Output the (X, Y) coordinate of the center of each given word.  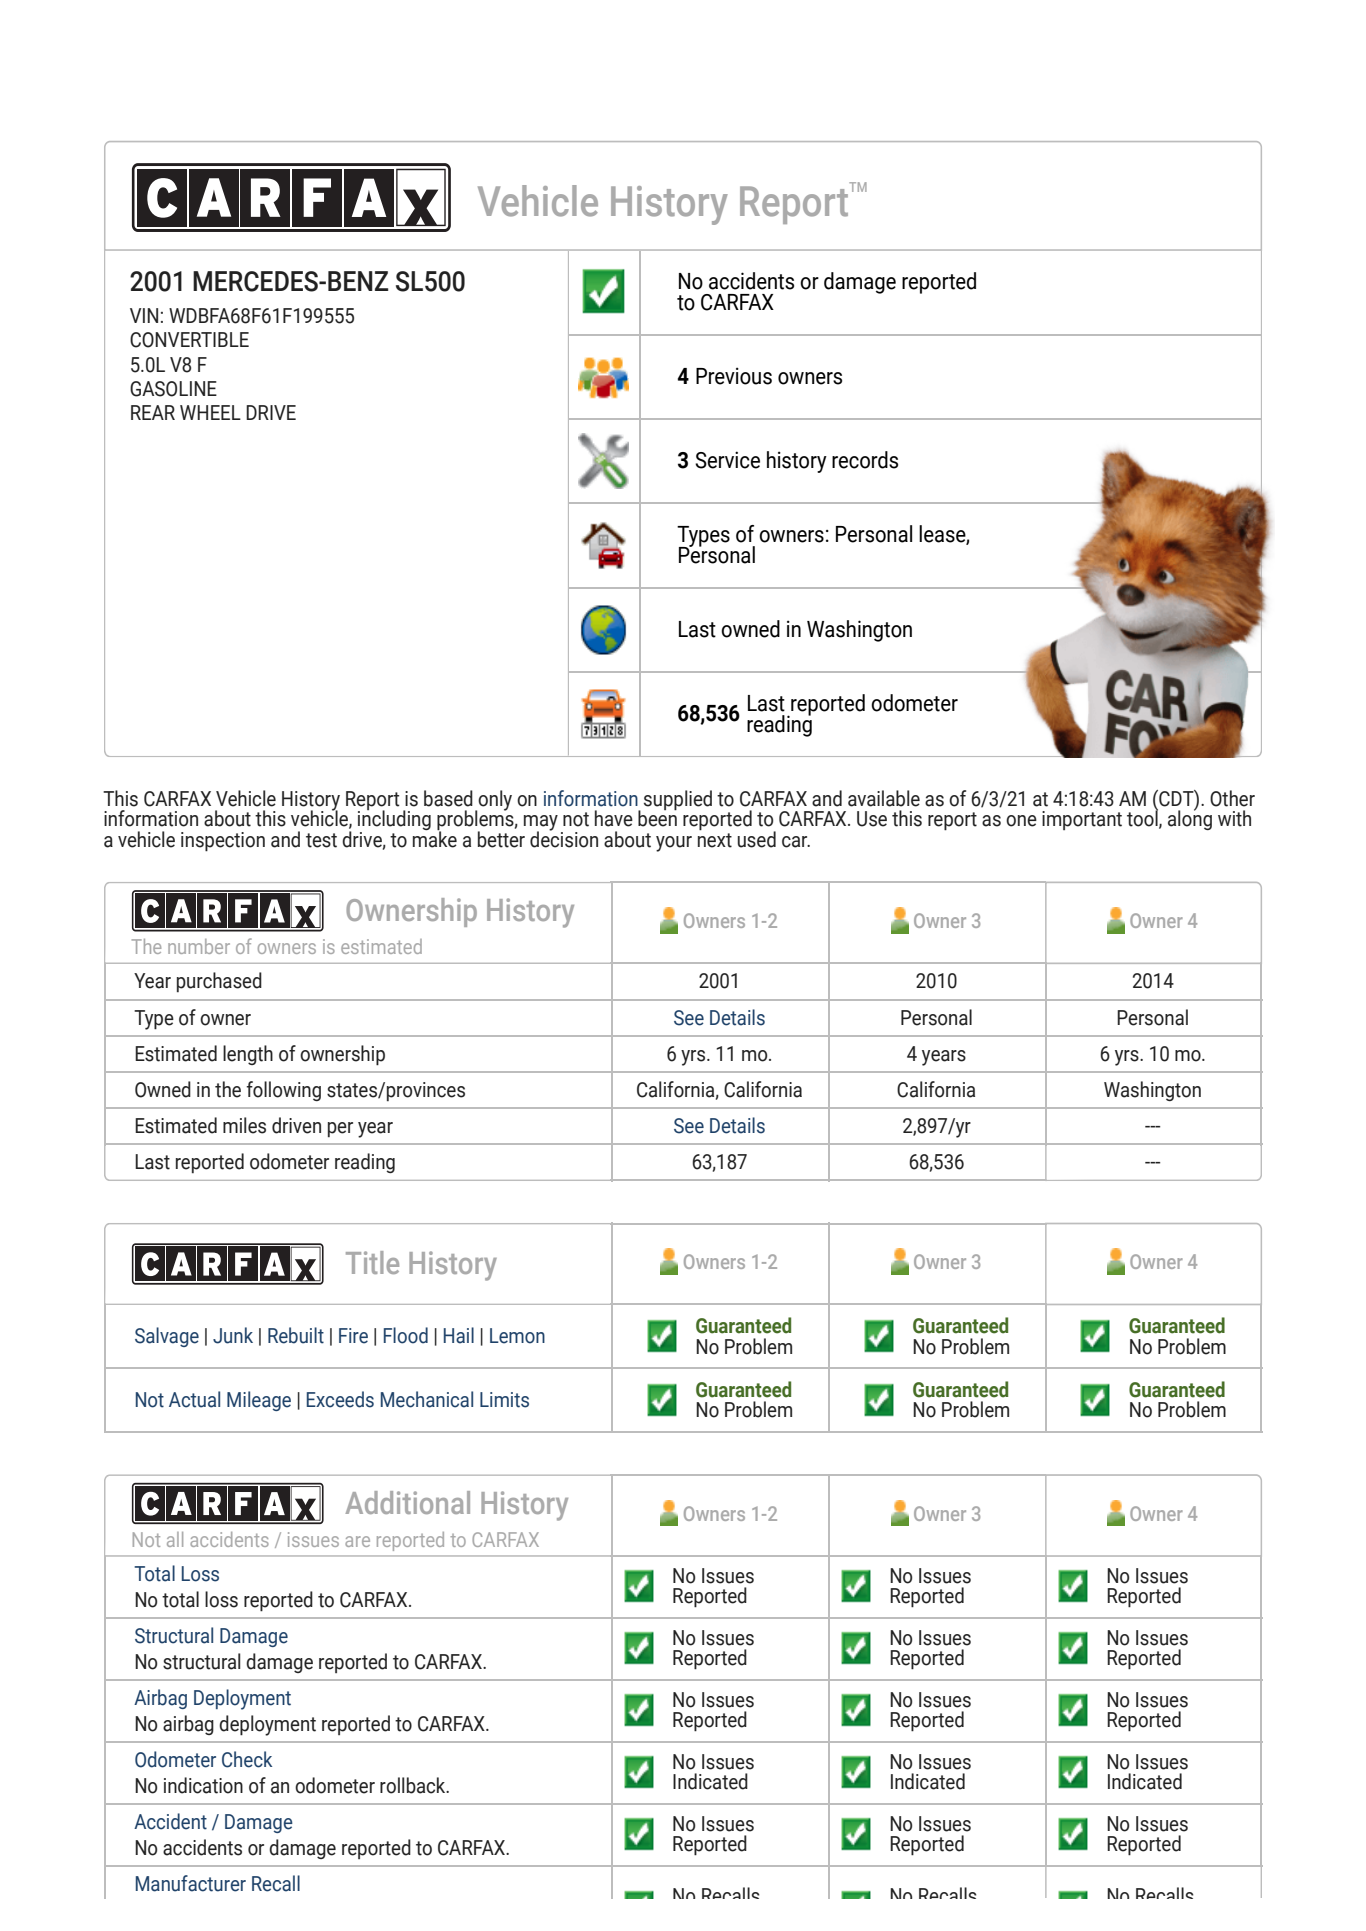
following (283, 1091)
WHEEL (210, 412)
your (674, 844)
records (865, 460)
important (1082, 820)
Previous (734, 376)
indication (203, 1785)
